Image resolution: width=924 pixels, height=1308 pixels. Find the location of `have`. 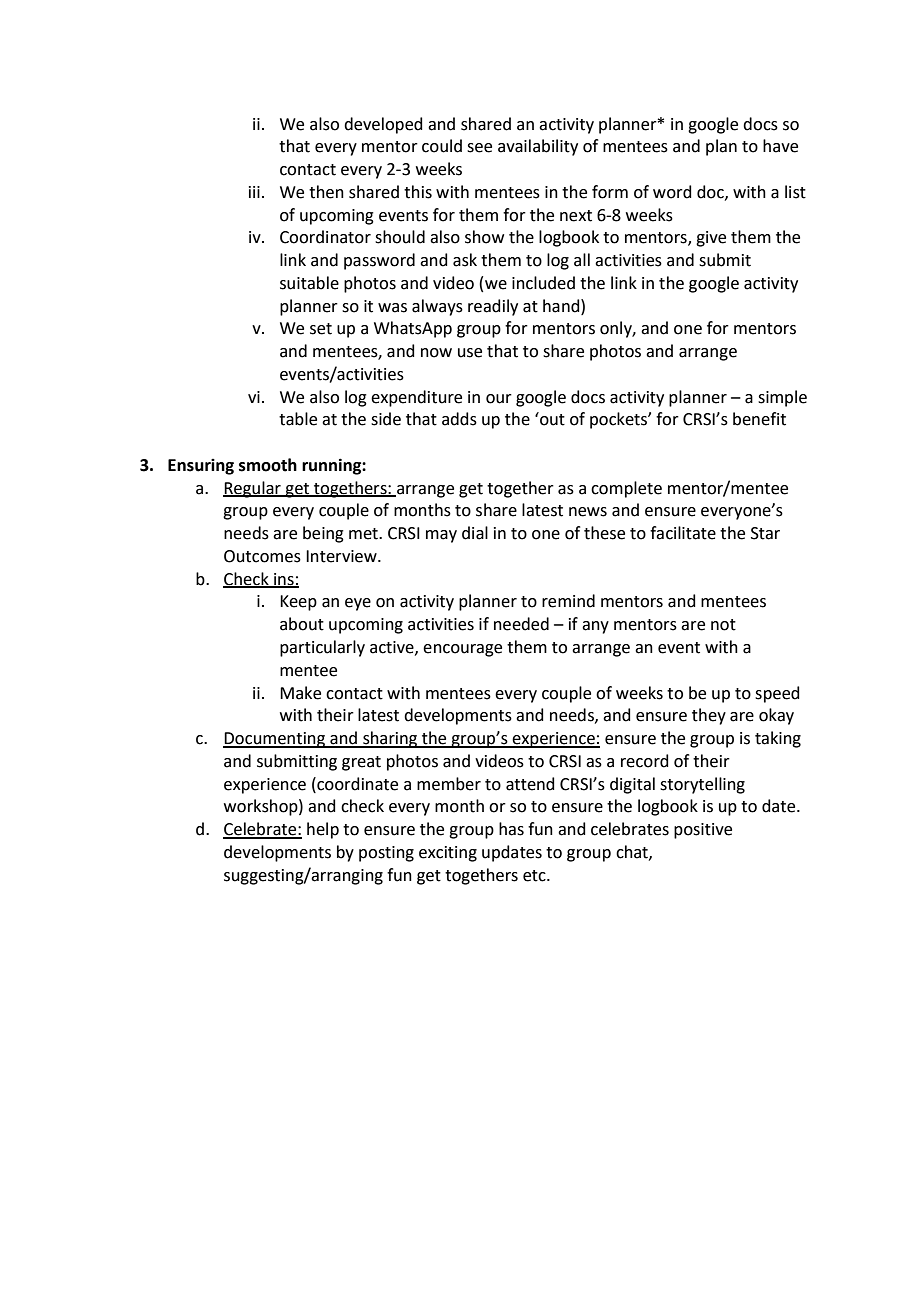

have is located at coordinates (780, 146).
